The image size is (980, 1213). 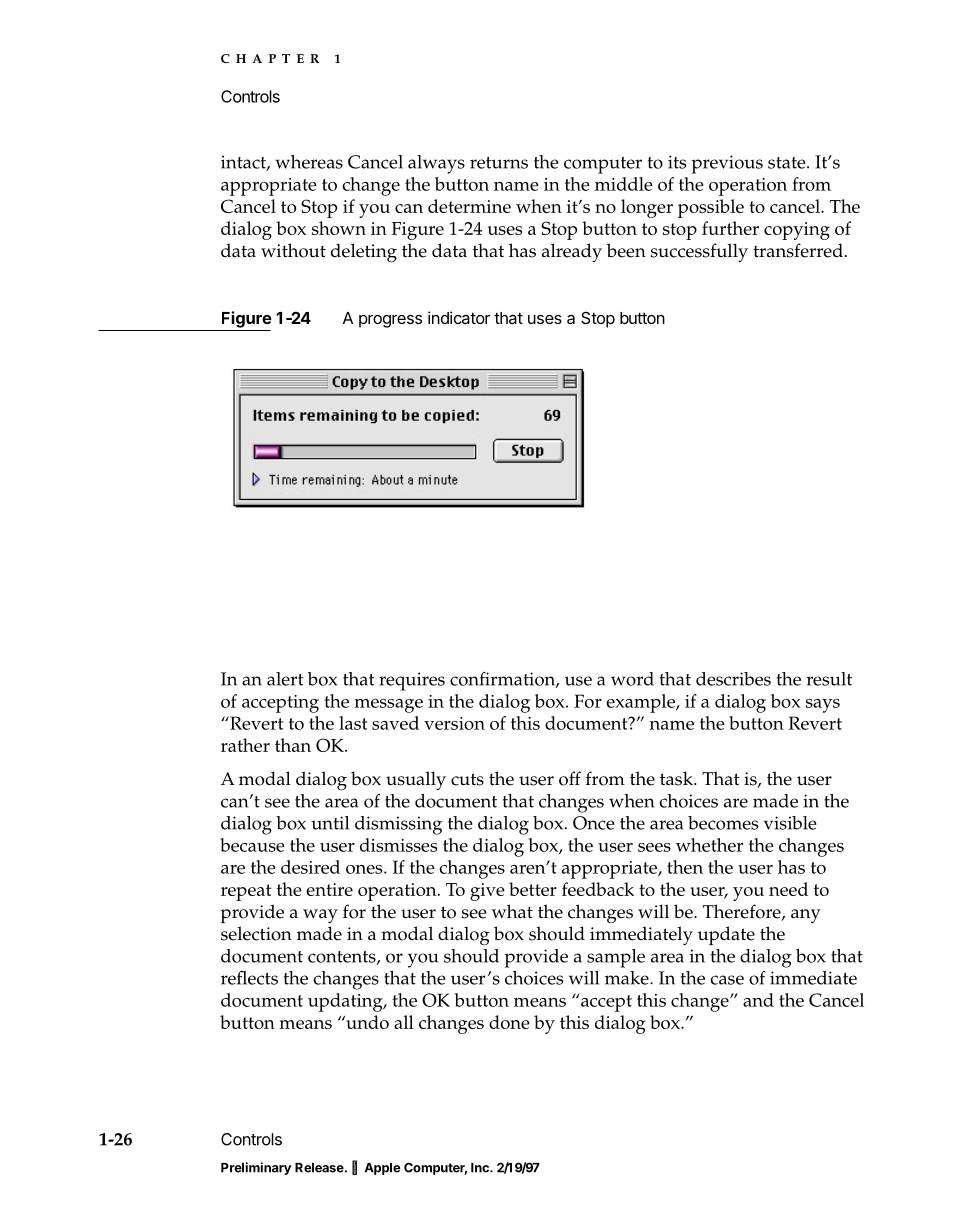 What do you see at coordinates (256, 933) in the image?
I see `selection` at bounding box center [256, 933].
